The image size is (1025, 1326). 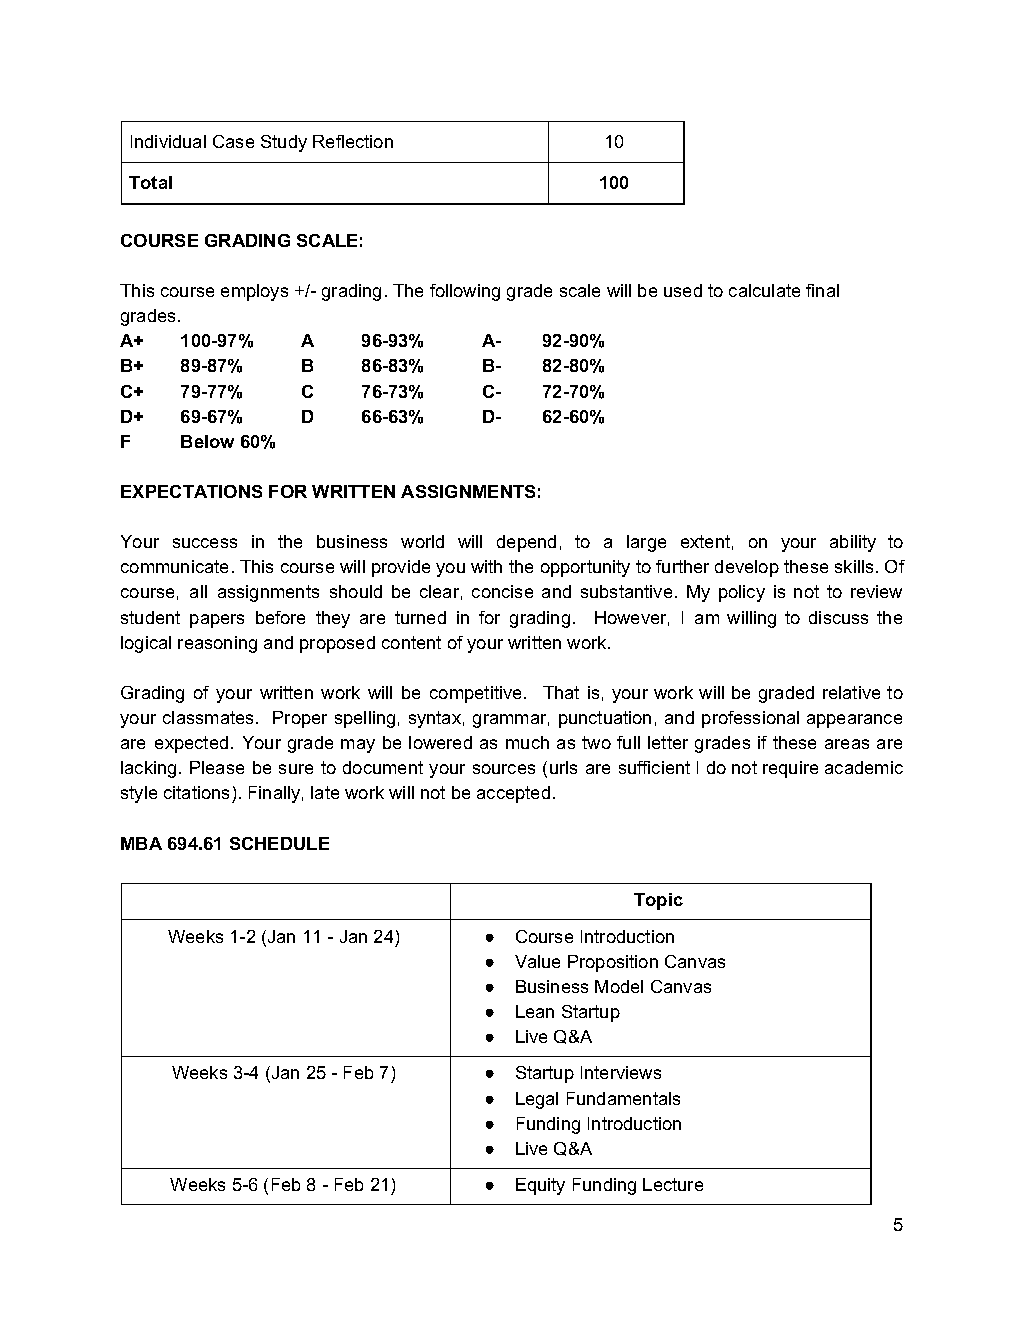 What do you see at coordinates (207, 441) in the document?
I see `Below` at bounding box center [207, 441].
